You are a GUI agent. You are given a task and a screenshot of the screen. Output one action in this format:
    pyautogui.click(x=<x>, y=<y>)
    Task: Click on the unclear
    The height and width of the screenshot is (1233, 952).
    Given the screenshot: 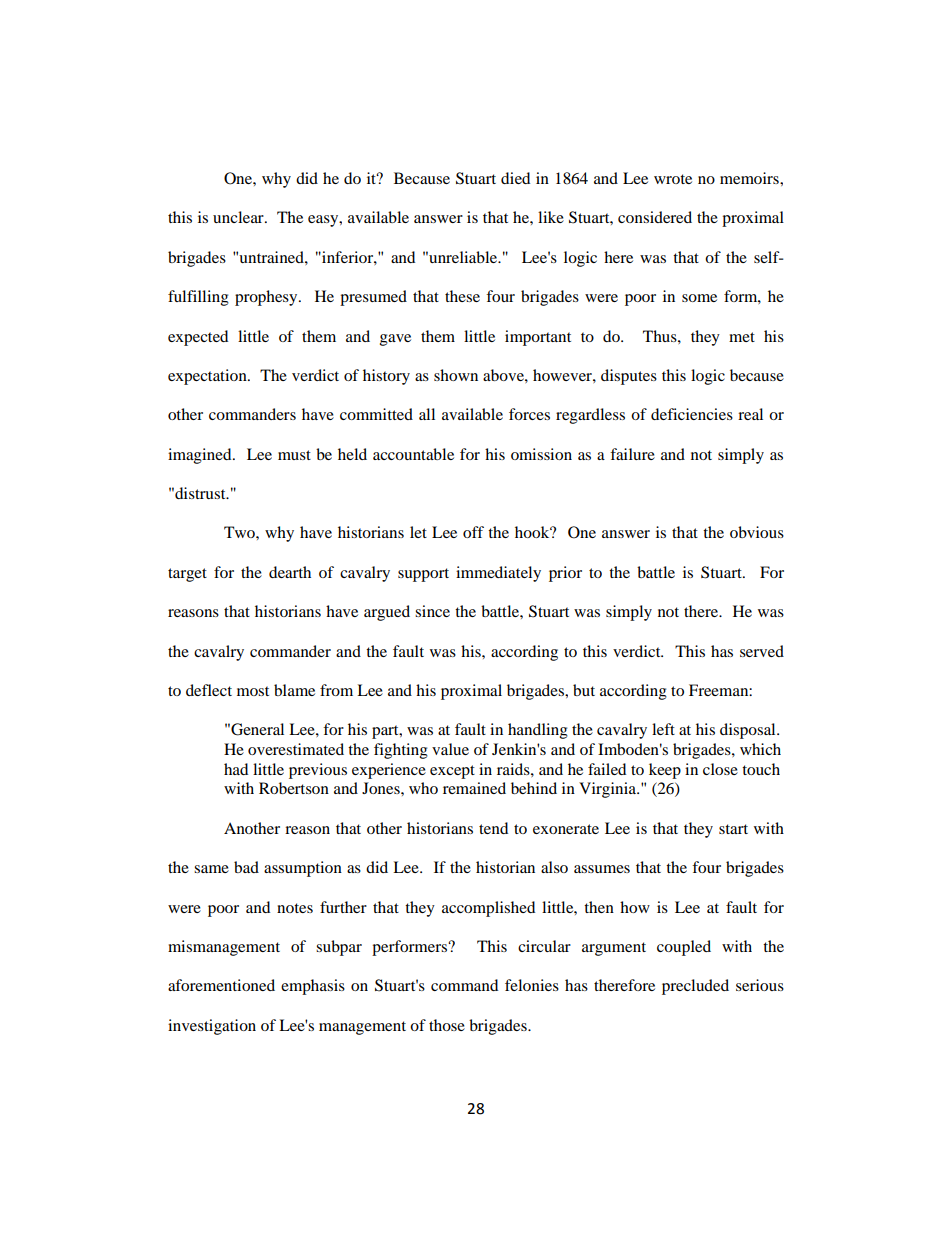 What is the action you would take?
    pyautogui.click(x=239, y=217)
